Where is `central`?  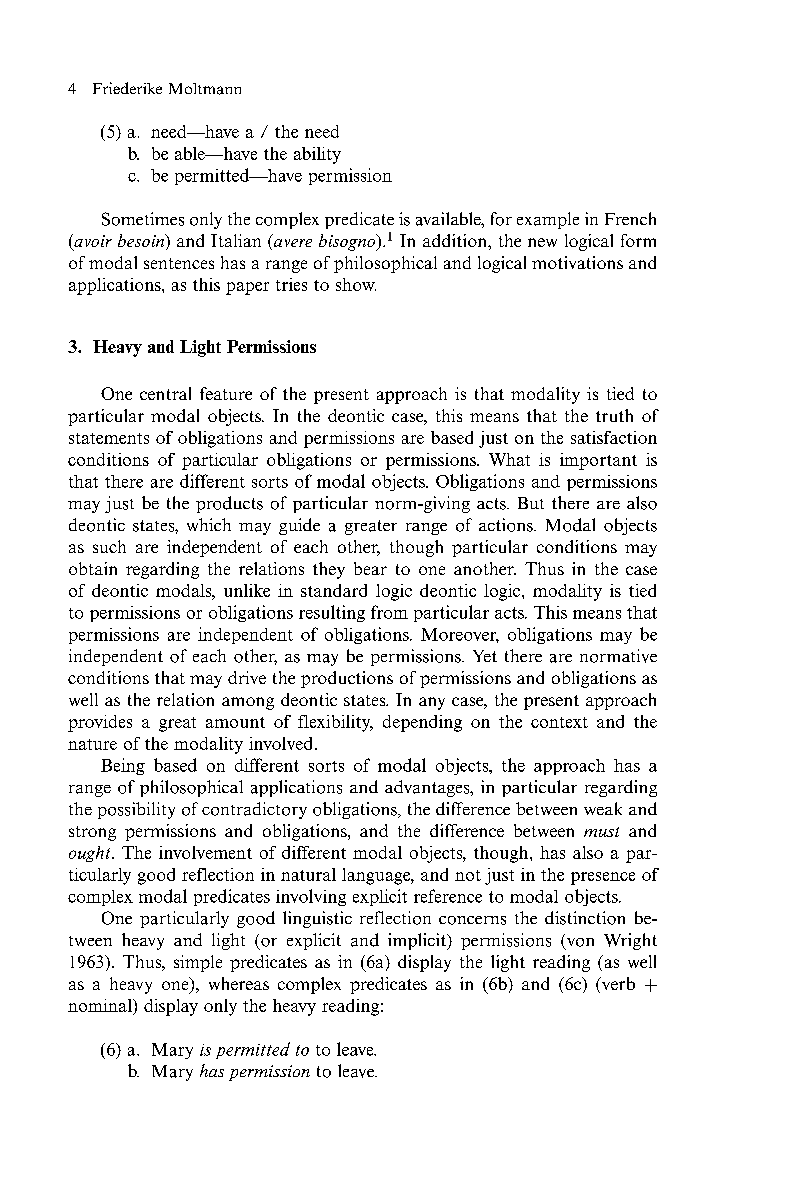
central is located at coordinates (165, 393).
